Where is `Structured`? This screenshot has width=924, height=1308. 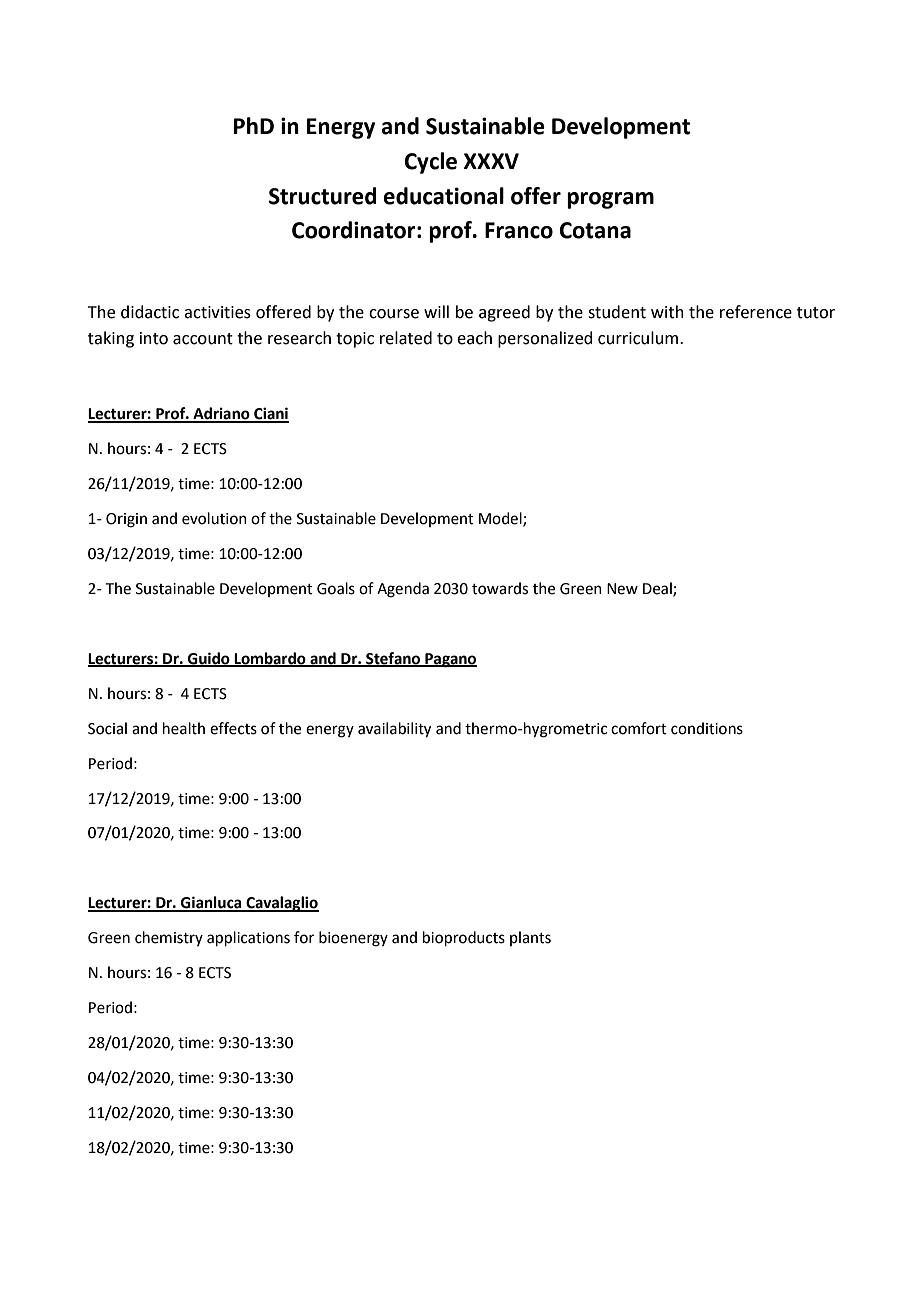 Structured is located at coordinates (323, 196).
